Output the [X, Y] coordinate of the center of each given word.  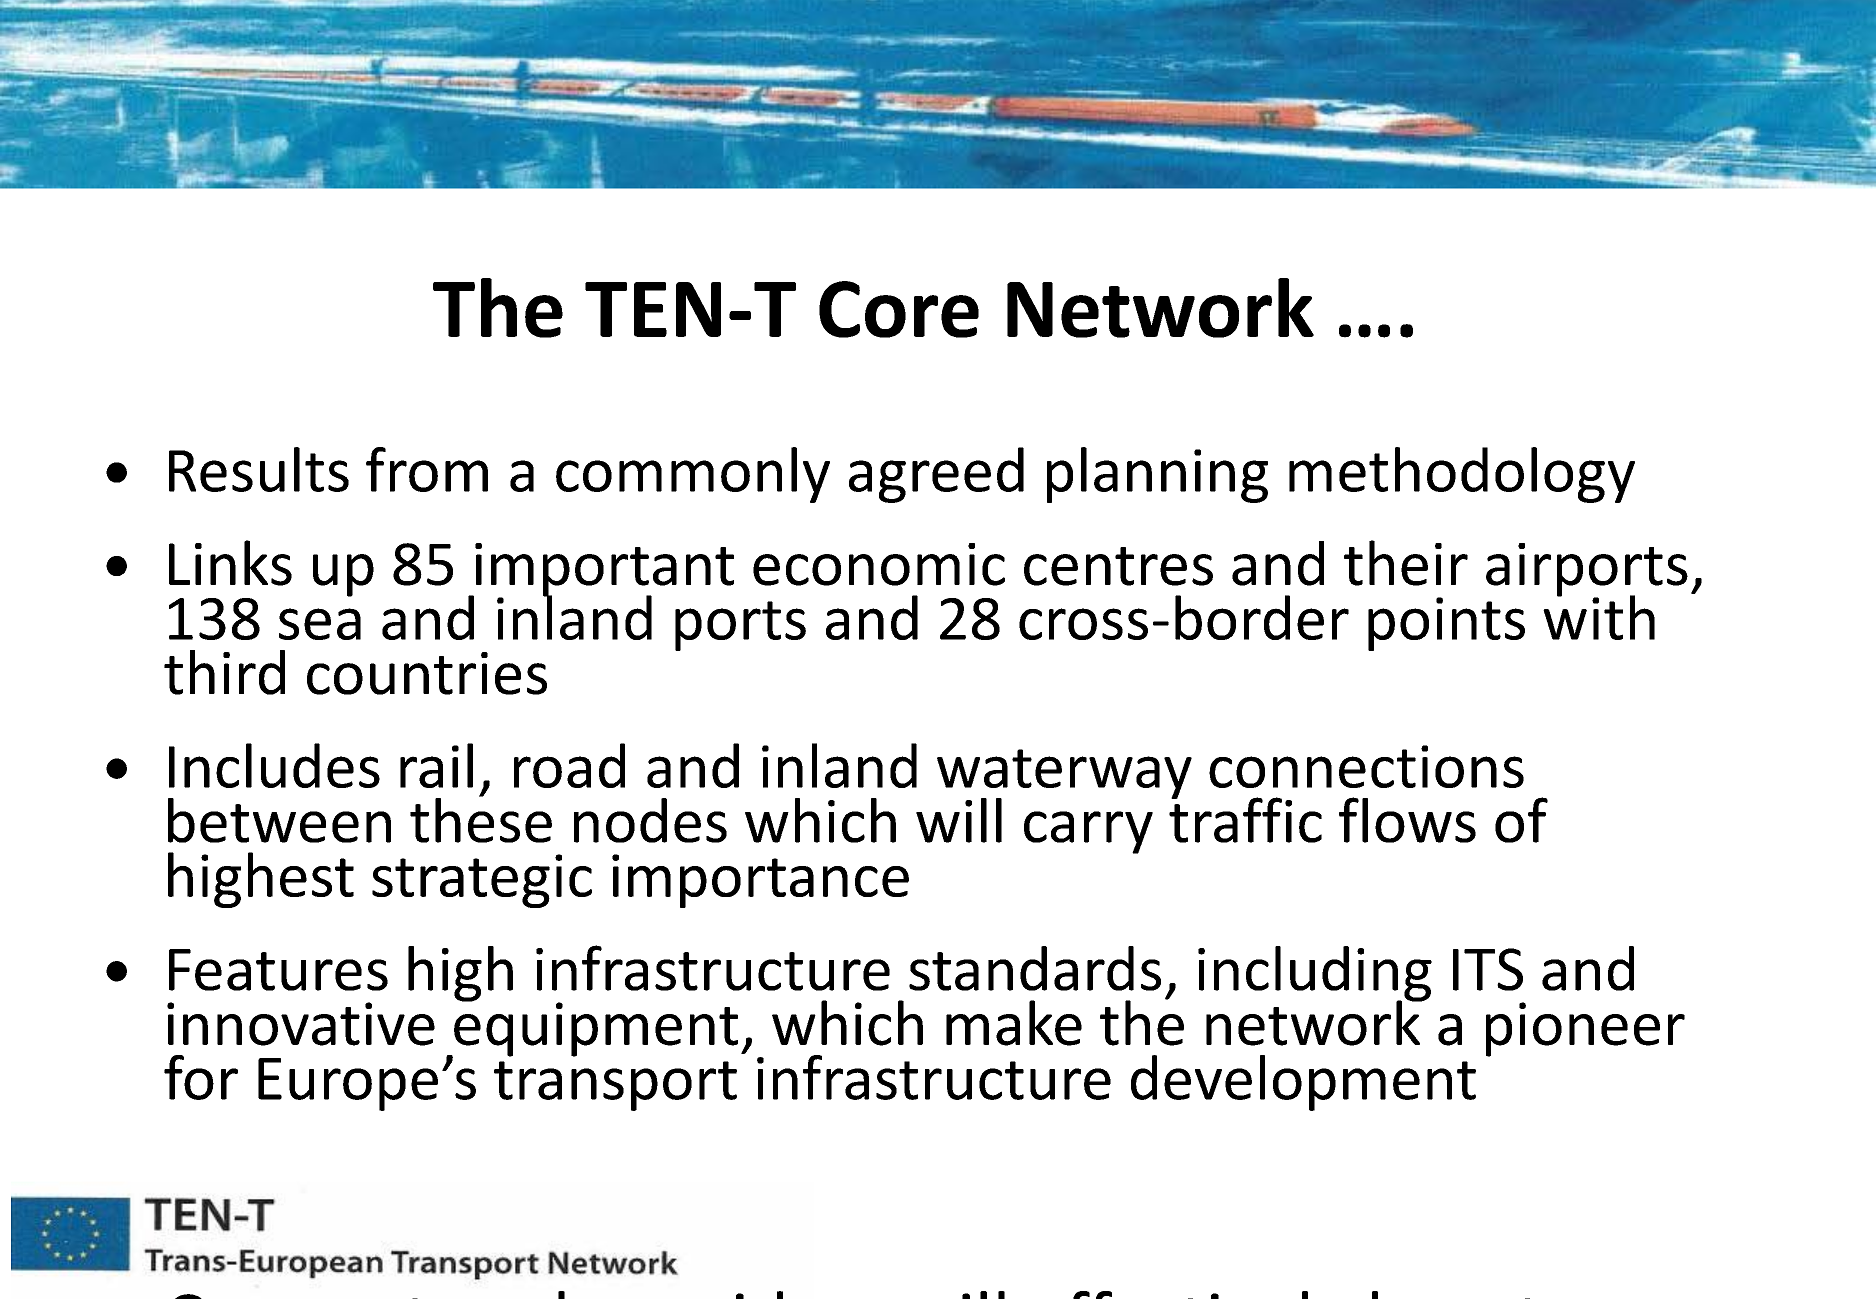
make [1014, 1023]
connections [1366, 766]
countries [427, 673]
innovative [301, 1024]
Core [899, 309]
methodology [1462, 475]
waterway [1064, 775]
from [427, 469]
